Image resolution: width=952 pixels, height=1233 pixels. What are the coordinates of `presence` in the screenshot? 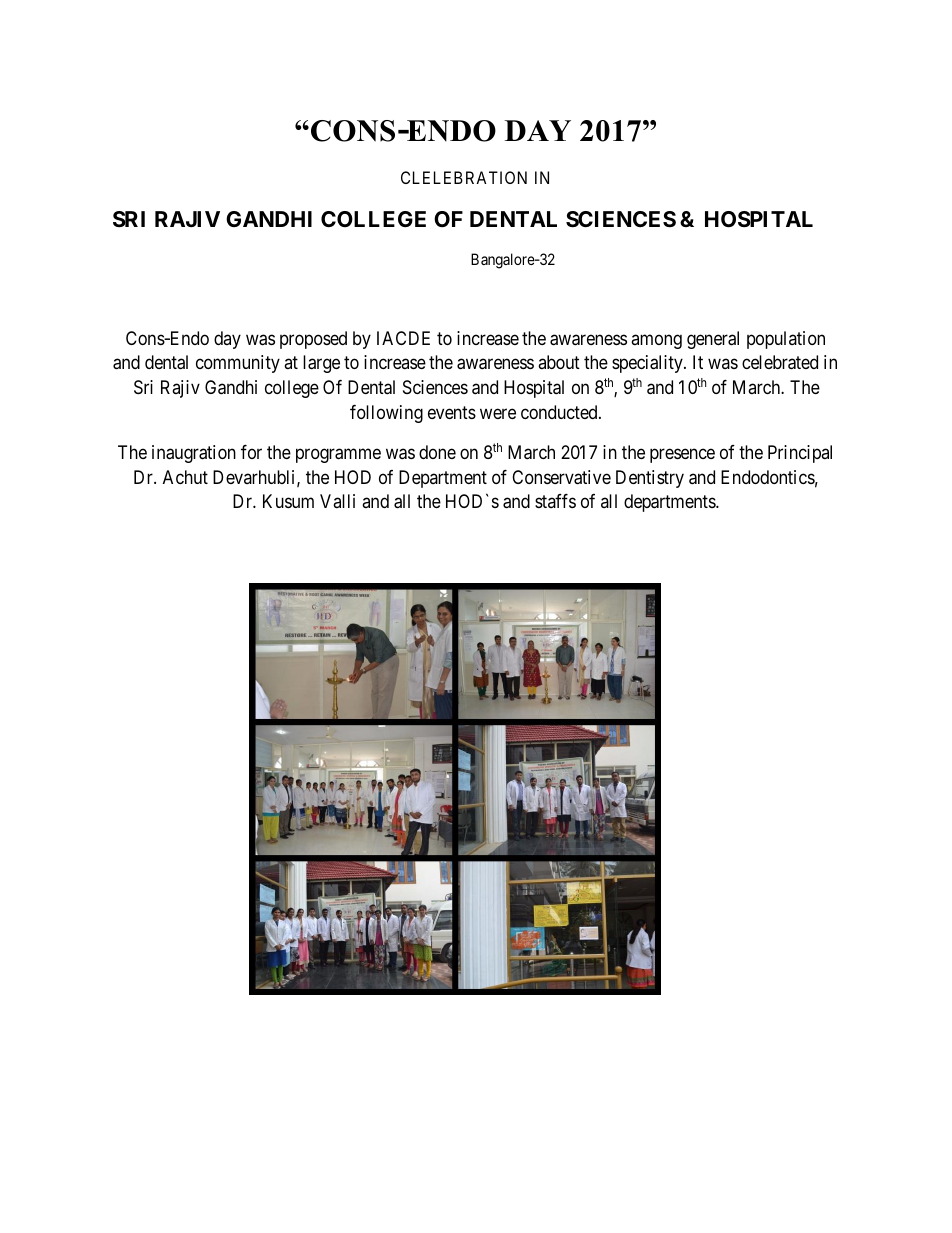 It's located at (682, 455).
